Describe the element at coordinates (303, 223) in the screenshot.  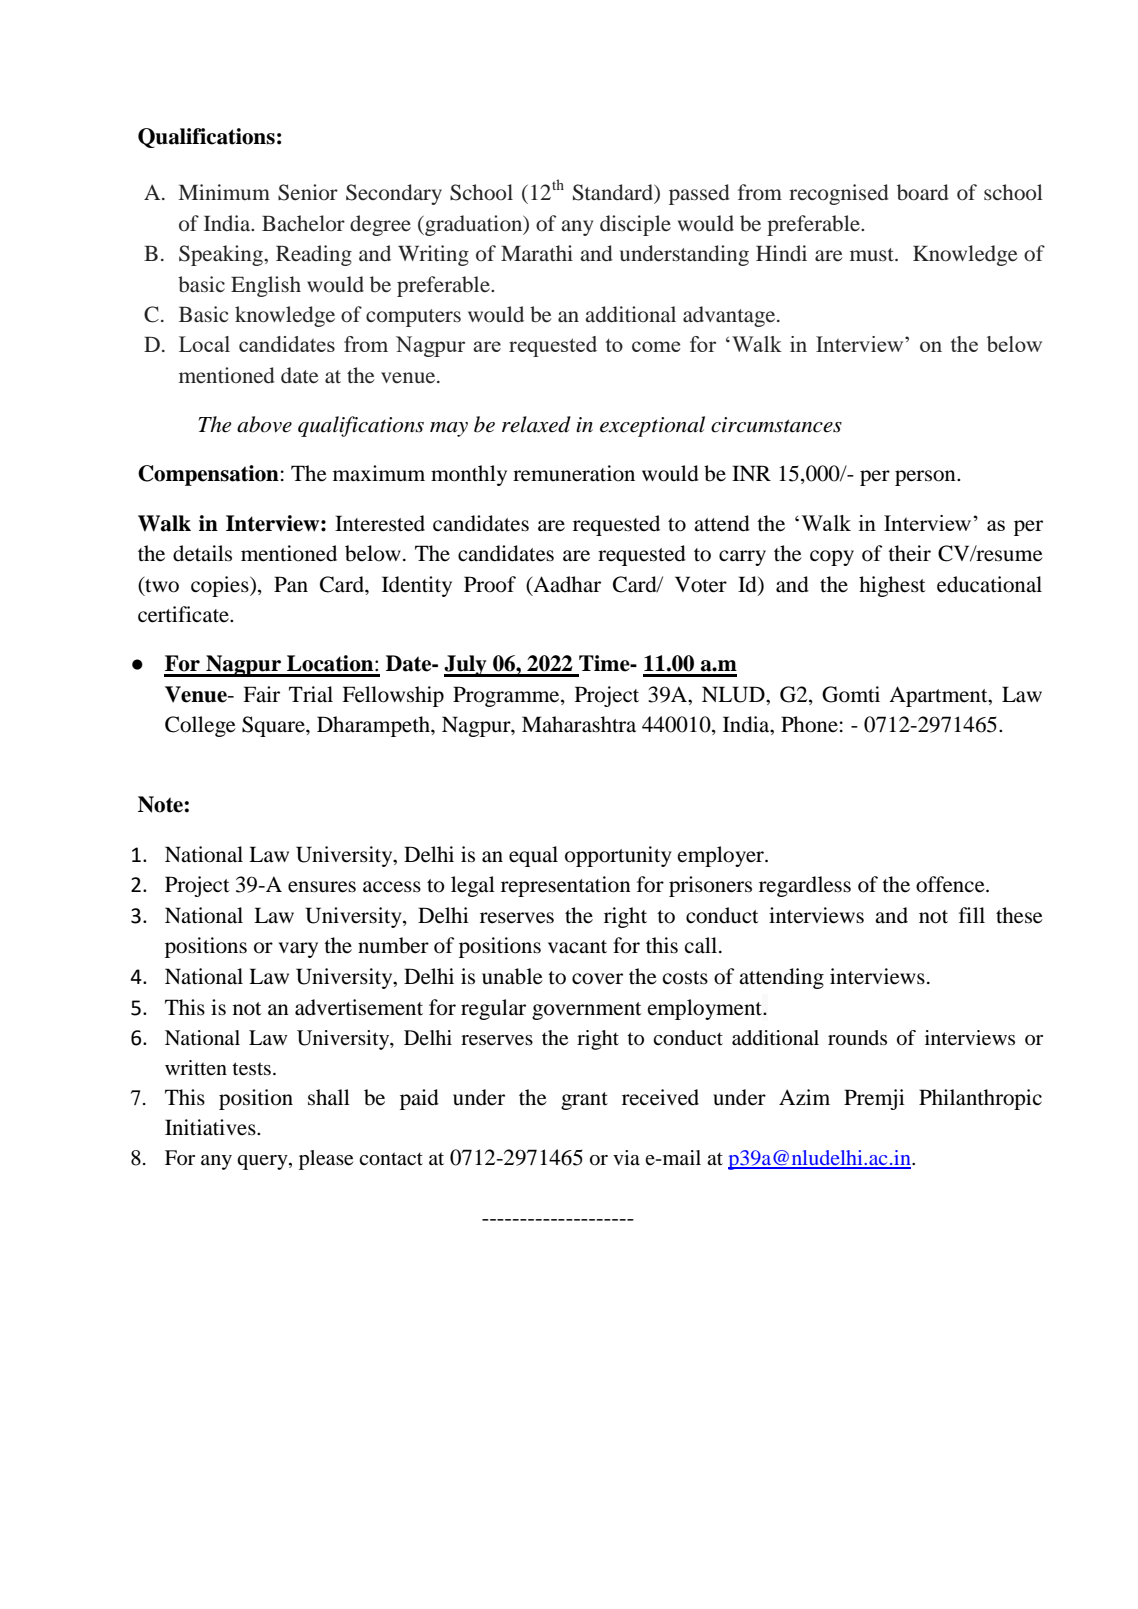
I see `Bachelor` at that location.
